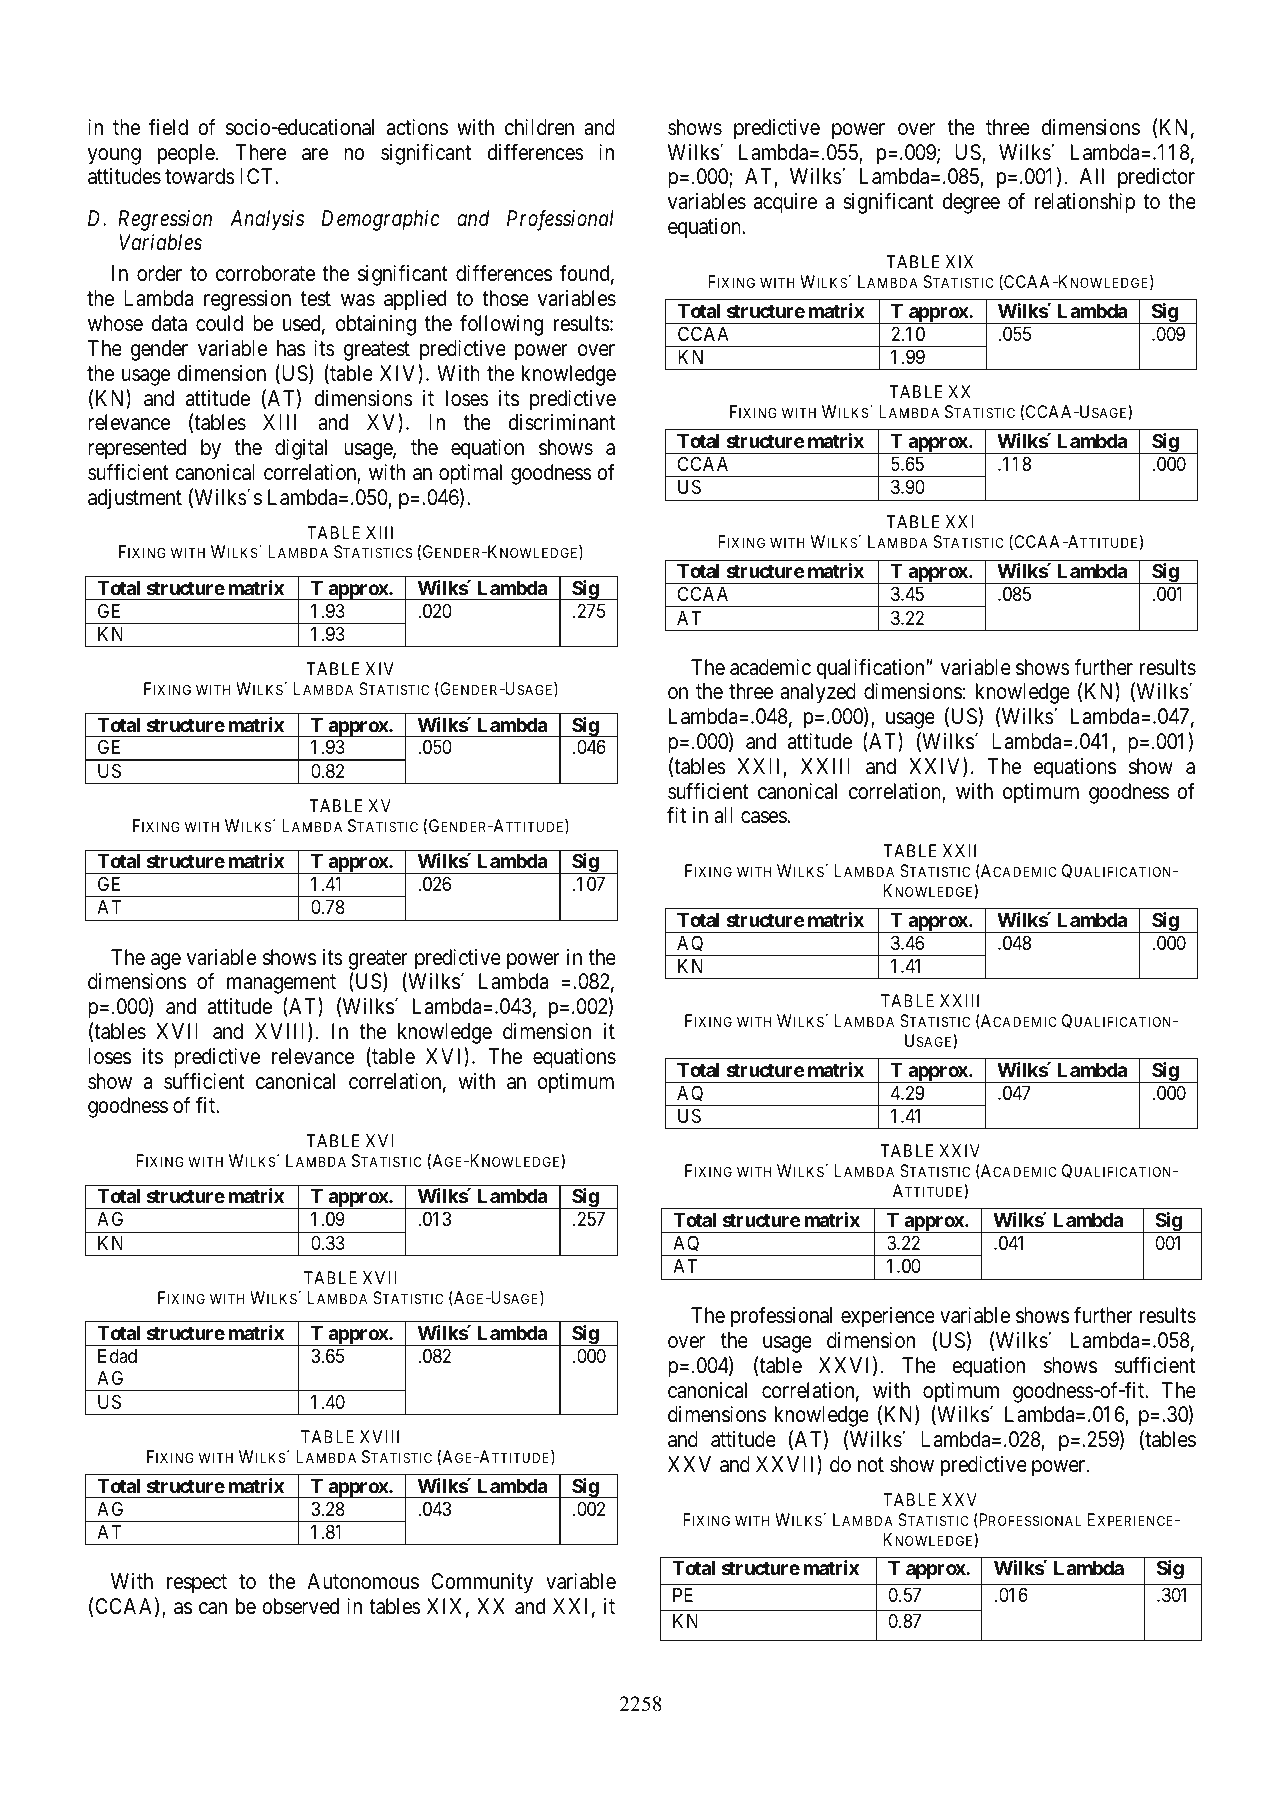 The width and height of the page is (1282, 1815). What do you see at coordinates (197, 1584) in the page?
I see `respect` at bounding box center [197, 1584].
